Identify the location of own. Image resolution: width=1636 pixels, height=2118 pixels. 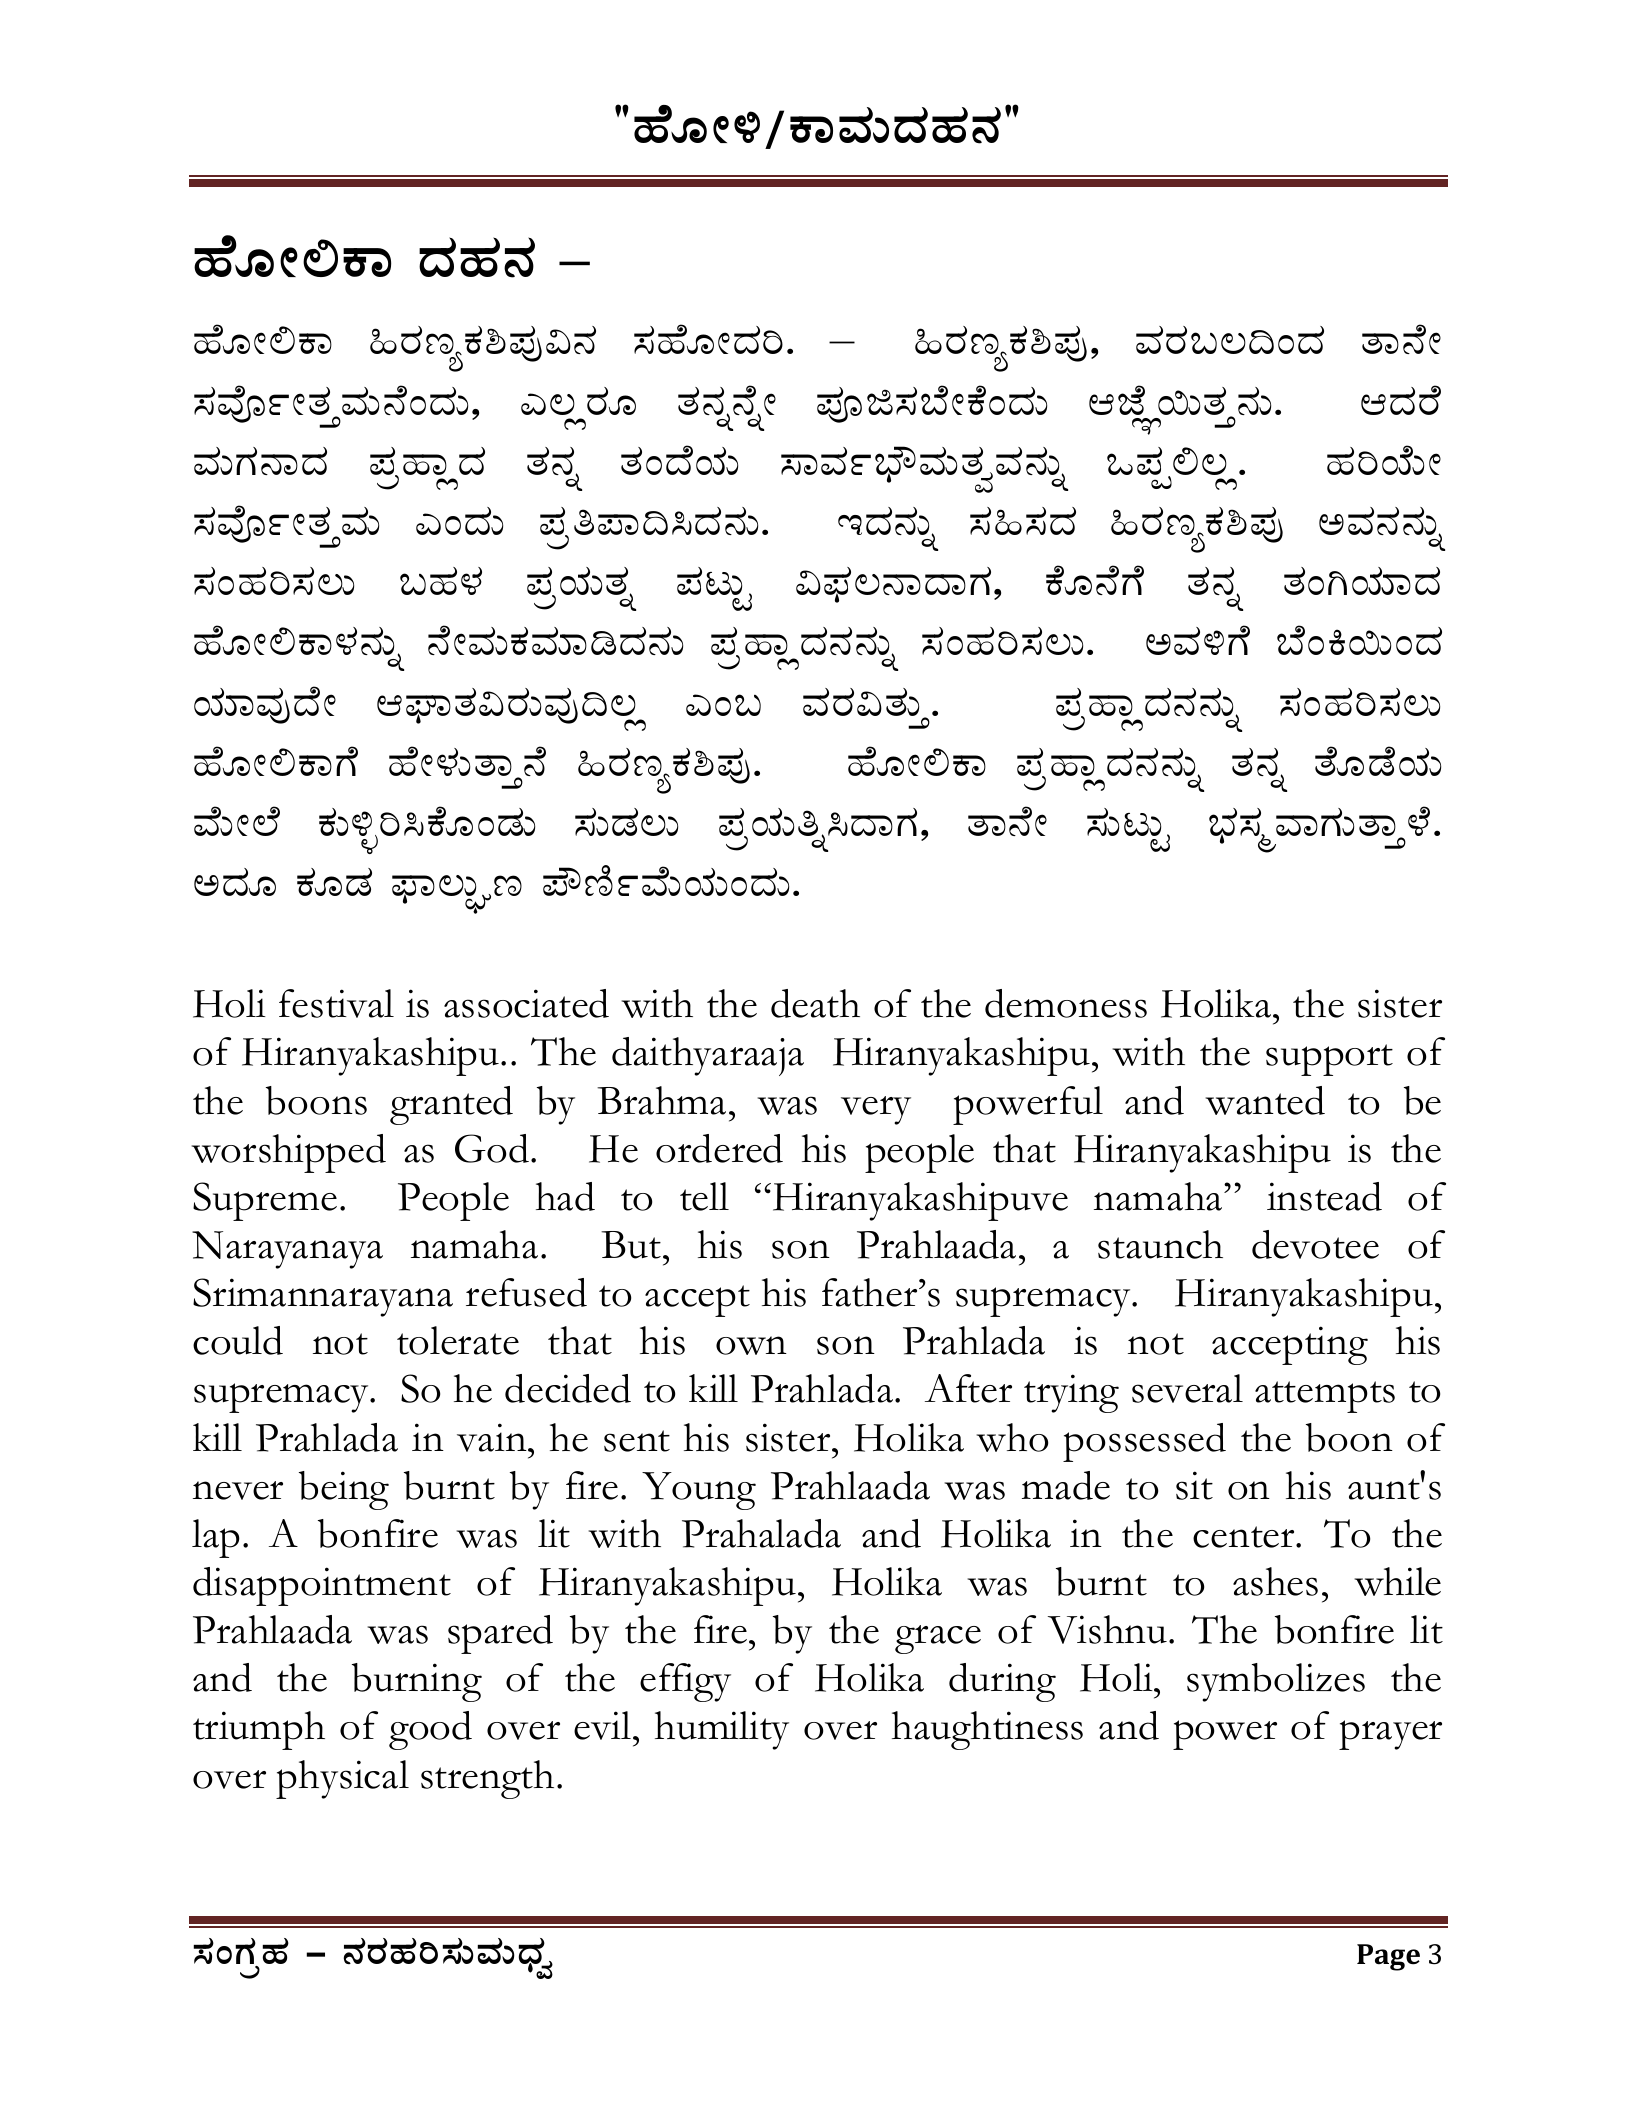
(751, 1345).
